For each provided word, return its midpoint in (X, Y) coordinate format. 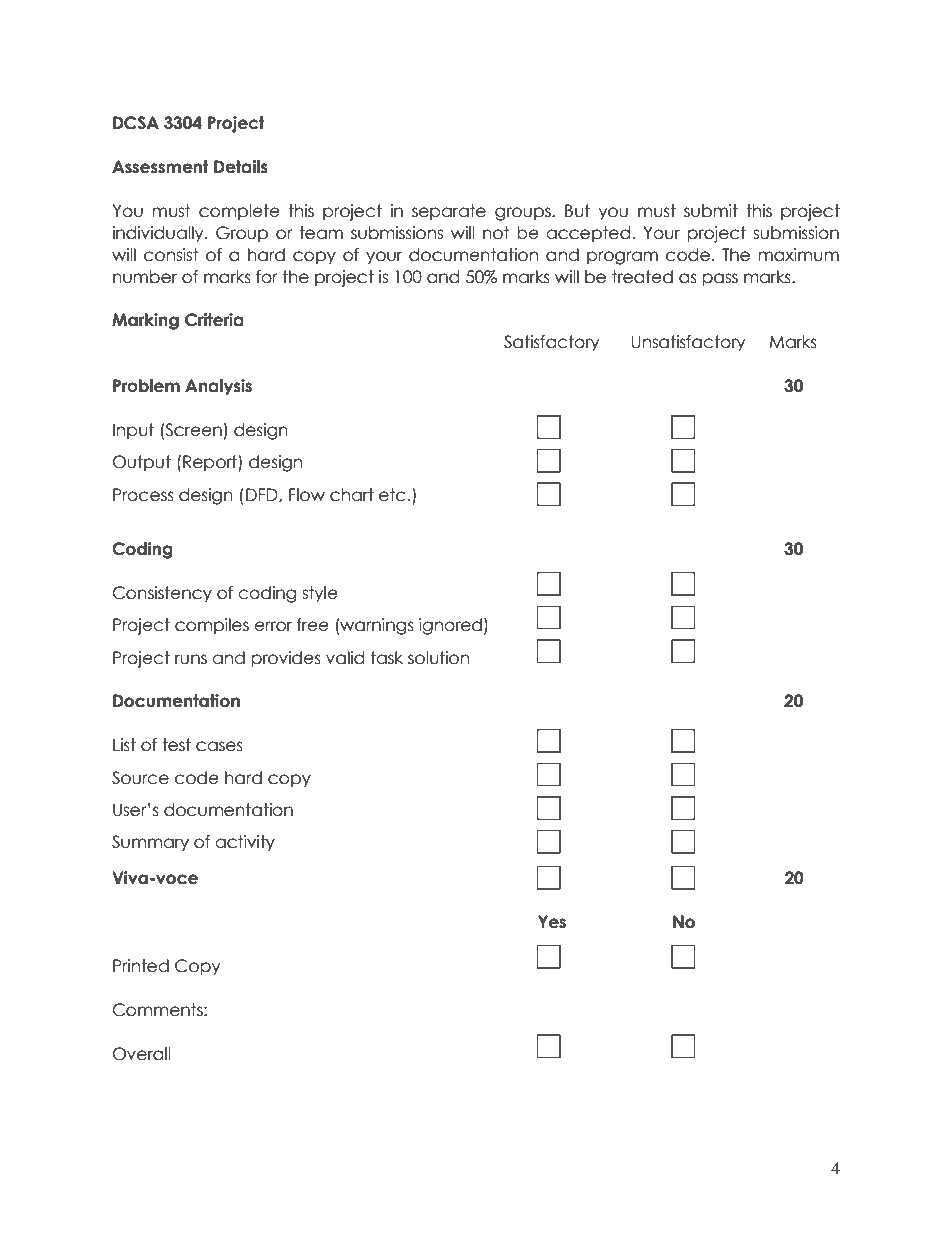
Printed (141, 966)
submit (711, 211)
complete (239, 212)
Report (211, 463)
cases (219, 746)
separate (449, 212)
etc (392, 495)
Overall (141, 1054)
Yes (552, 922)
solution (438, 658)
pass (720, 280)
